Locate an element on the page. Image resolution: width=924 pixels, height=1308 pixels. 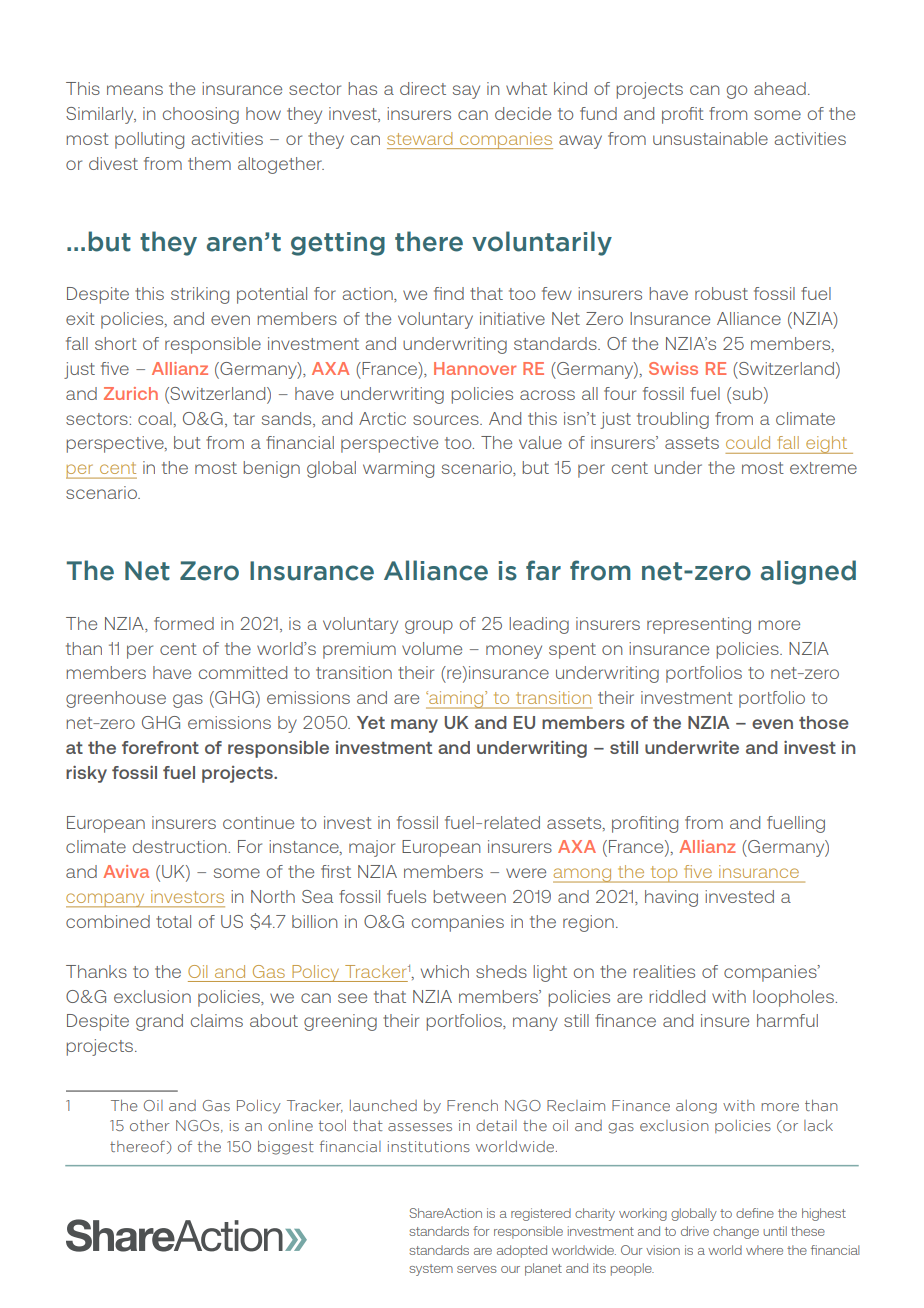
change is located at coordinates (736, 1232).
